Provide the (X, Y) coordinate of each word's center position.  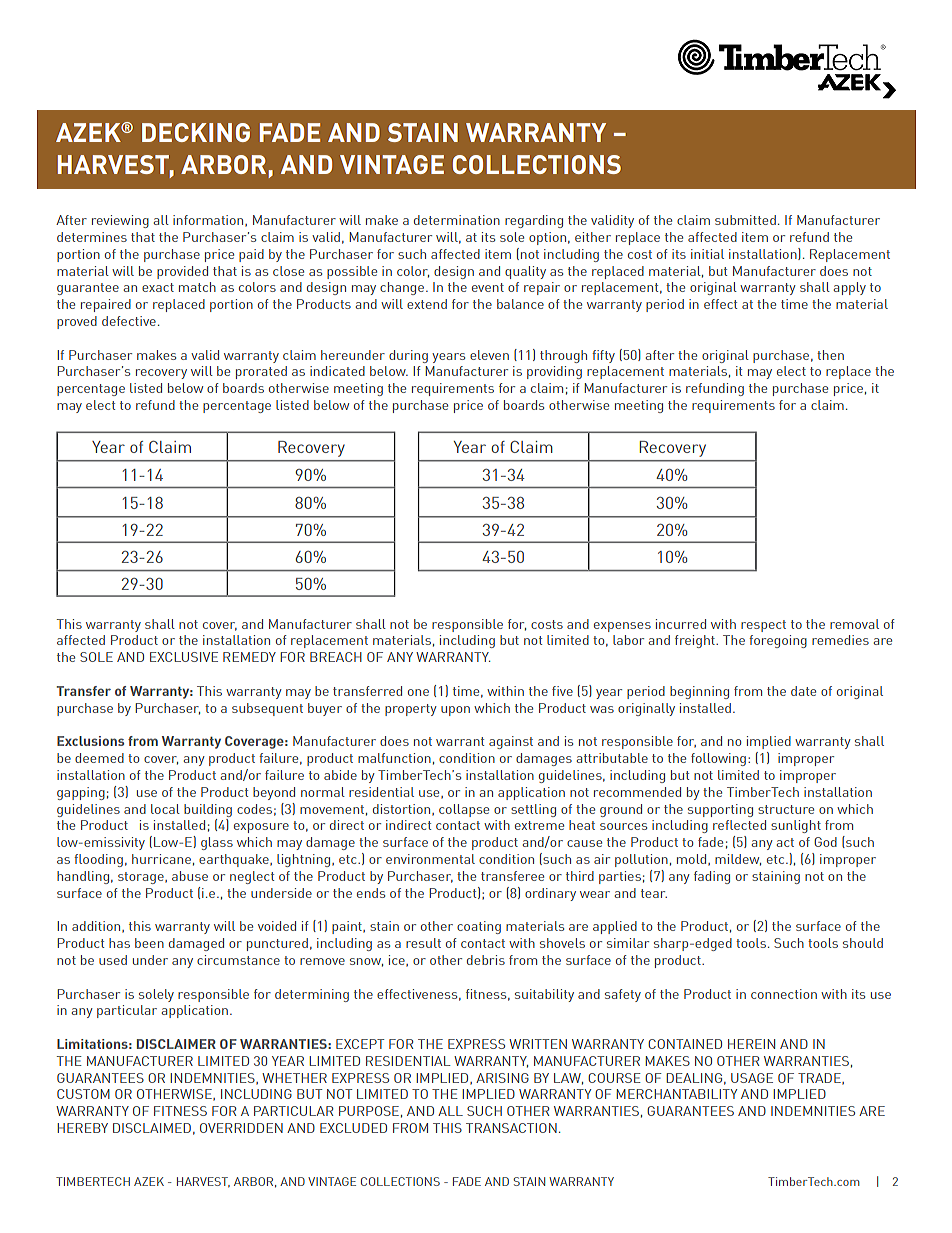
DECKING (196, 132)
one (418, 692)
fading (712, 877)
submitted (745, 220)
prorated (261, 372)
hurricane (161, 859)
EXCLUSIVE (184, 657)
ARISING (502, 1078)
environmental (430, 859)
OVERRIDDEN (241, 1128)
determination (457, 220)
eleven (489, 355)
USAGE (752, 1078)
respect (763, 626)
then (830, 355)
